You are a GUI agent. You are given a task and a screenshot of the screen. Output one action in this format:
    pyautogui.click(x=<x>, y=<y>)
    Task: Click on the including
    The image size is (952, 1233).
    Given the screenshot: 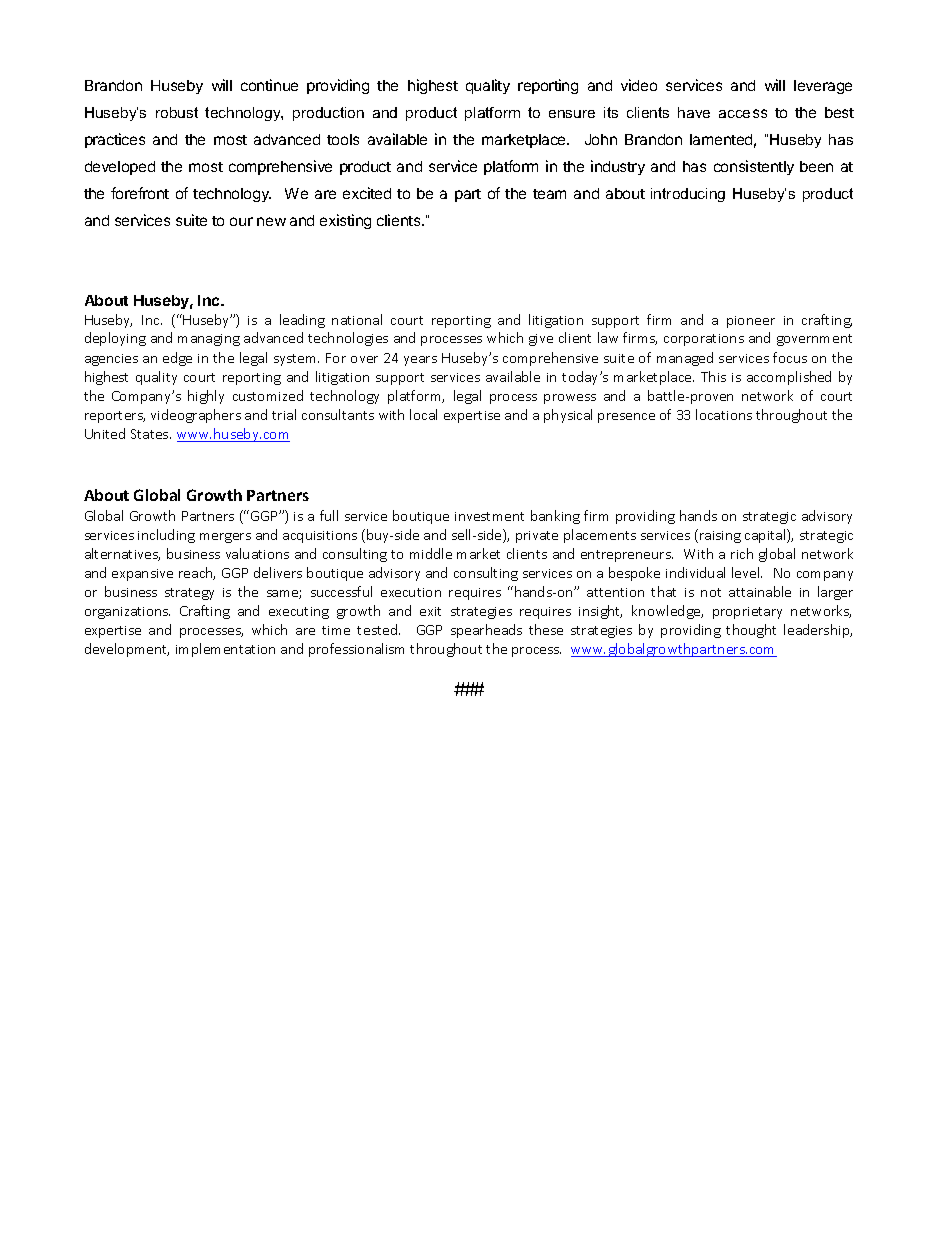 What is the action you would take?
    pyautogui.click(x=166, y=536)
